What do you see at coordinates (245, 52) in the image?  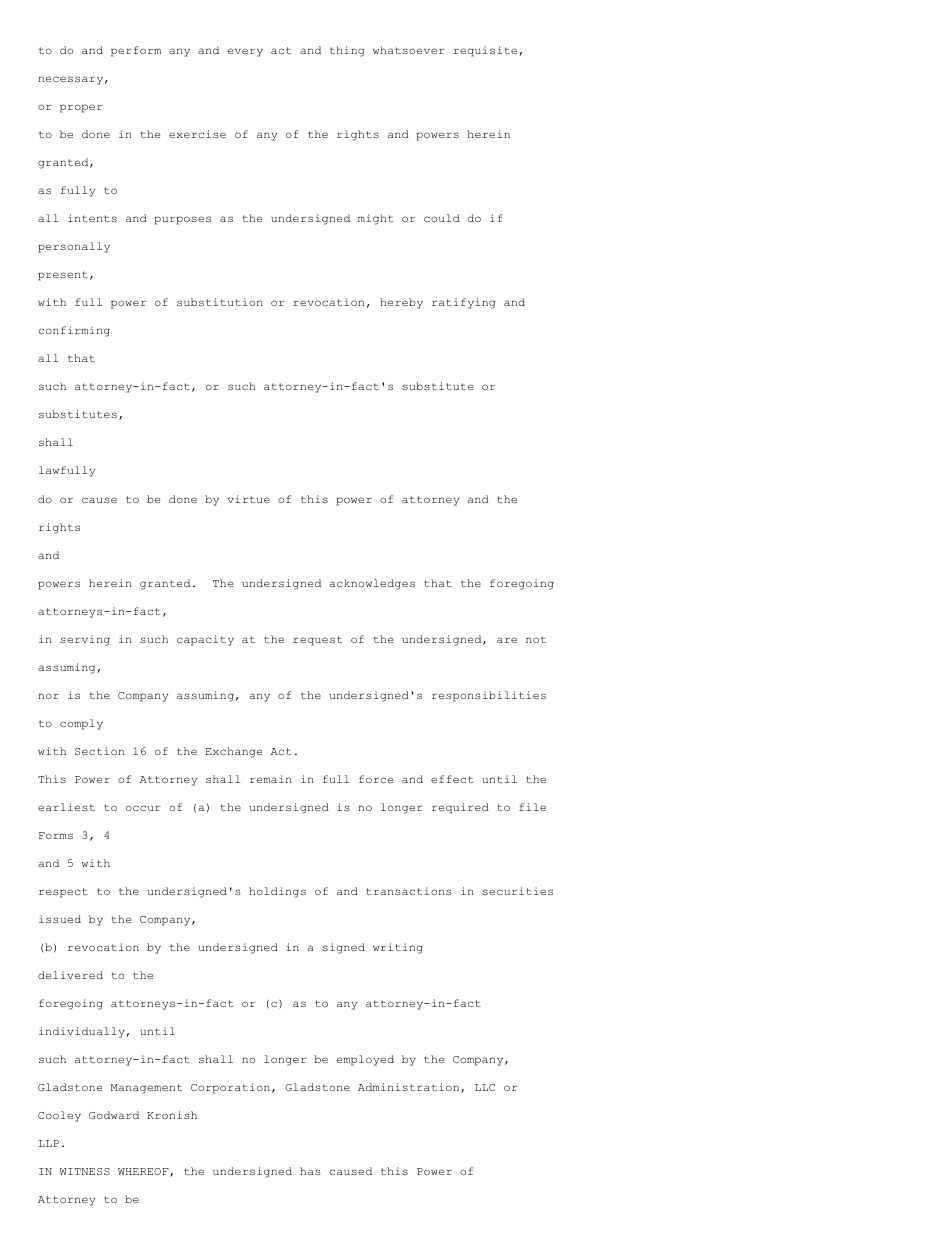 I see `every` at bounding box center [245, 52].
